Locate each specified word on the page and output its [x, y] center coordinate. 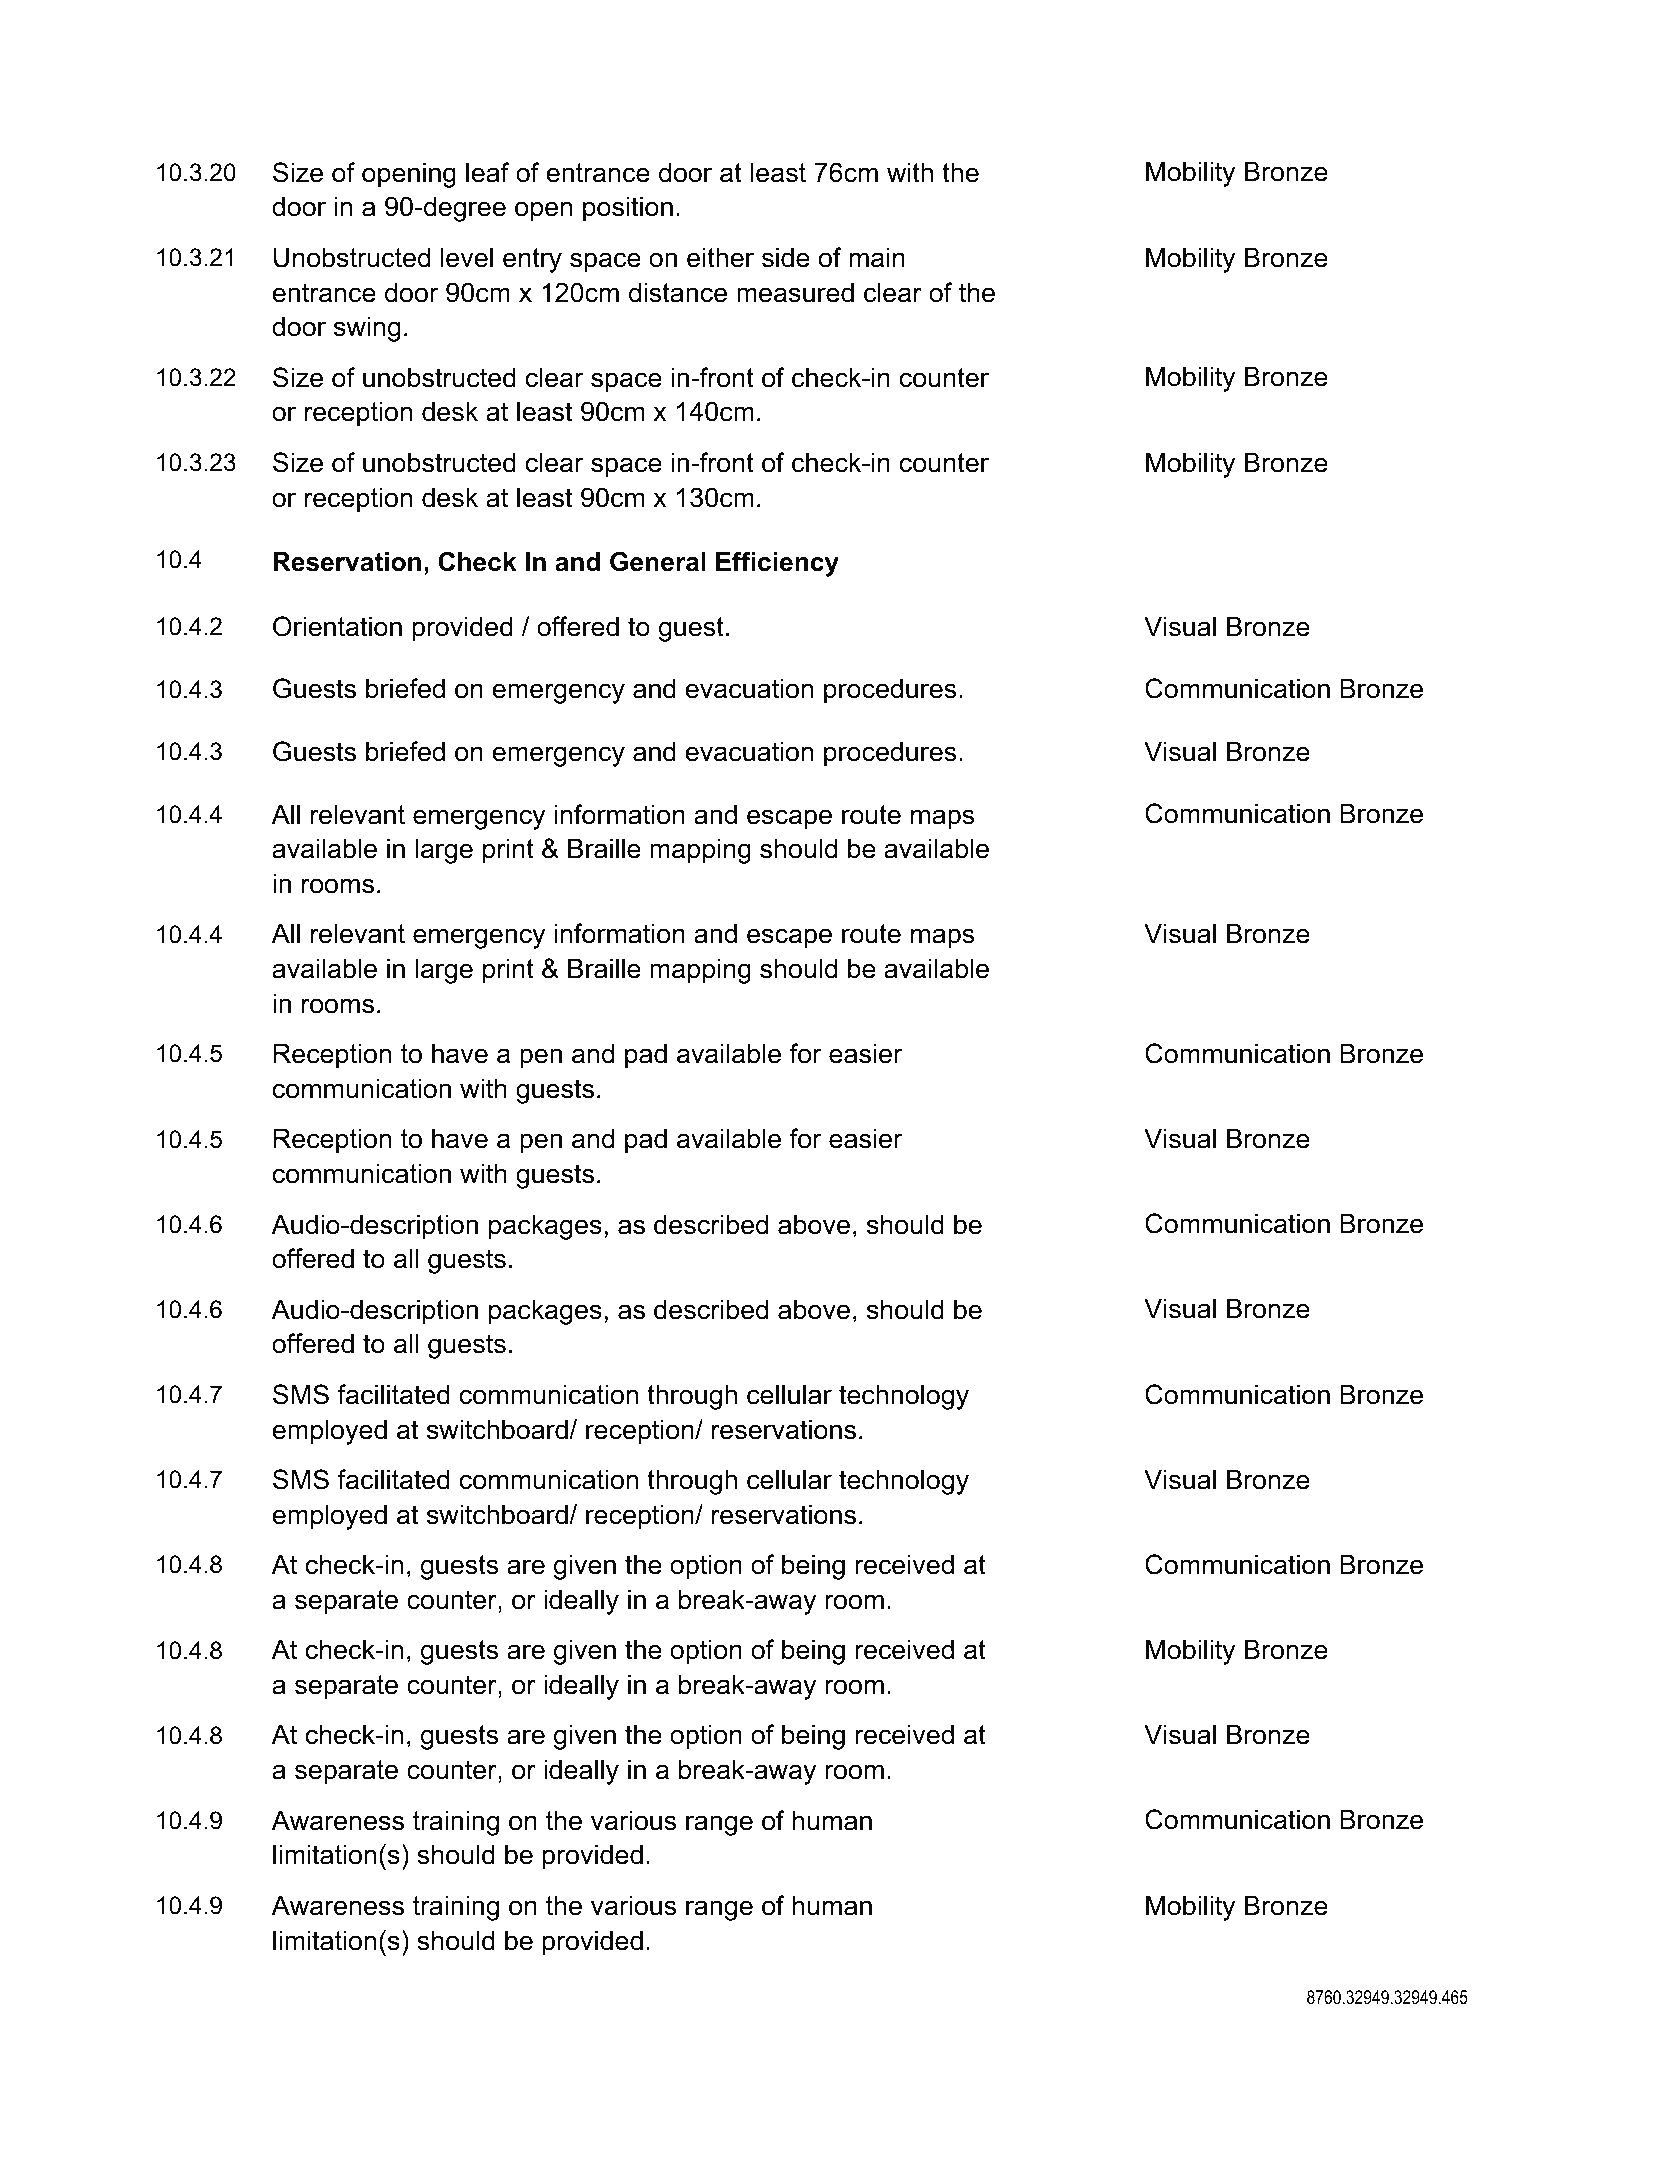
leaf [487, 172]
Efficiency [777, 564]
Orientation [337, 626]
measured [795, 292]
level [467, 257]
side [786, 257]
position [628, 209]
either [720, 257]
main [877, 257]
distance [678, 292]
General [658, 562]
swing [367, 329]
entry [532, 260]
